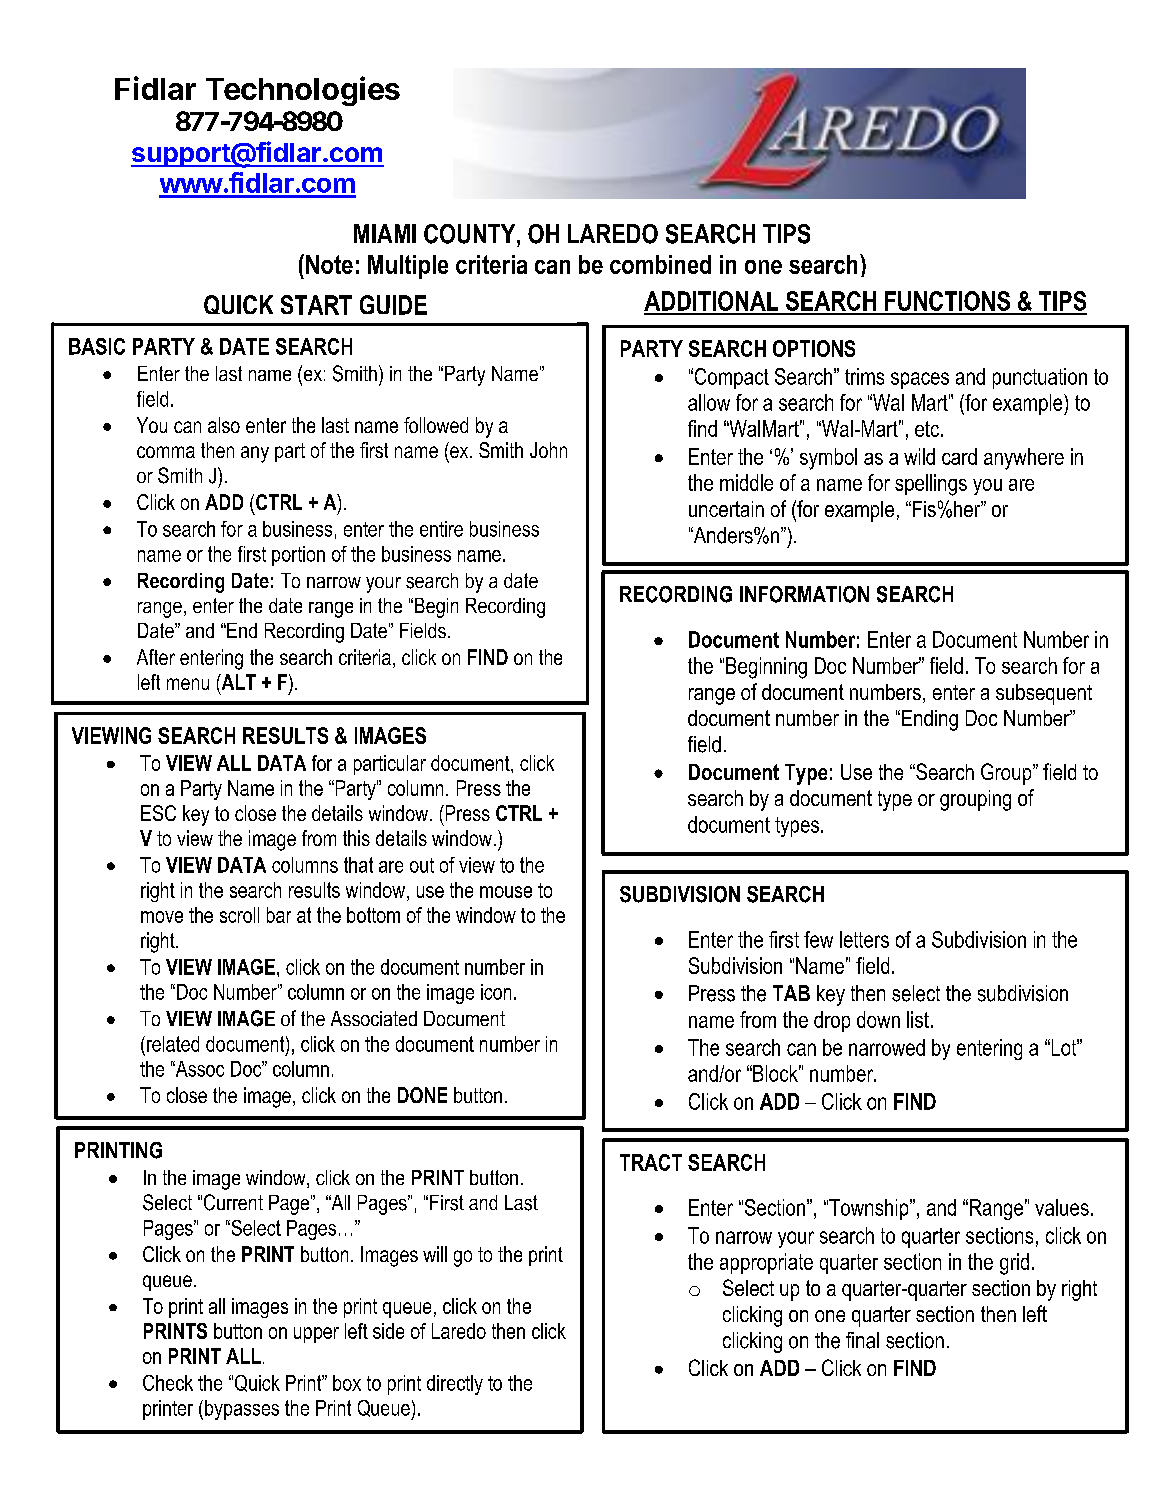 This screenshot has height=1507, width=1164. Describe the element at coordinates (814, 348) in the screenshot. I see `OPTIONS` at that location.
